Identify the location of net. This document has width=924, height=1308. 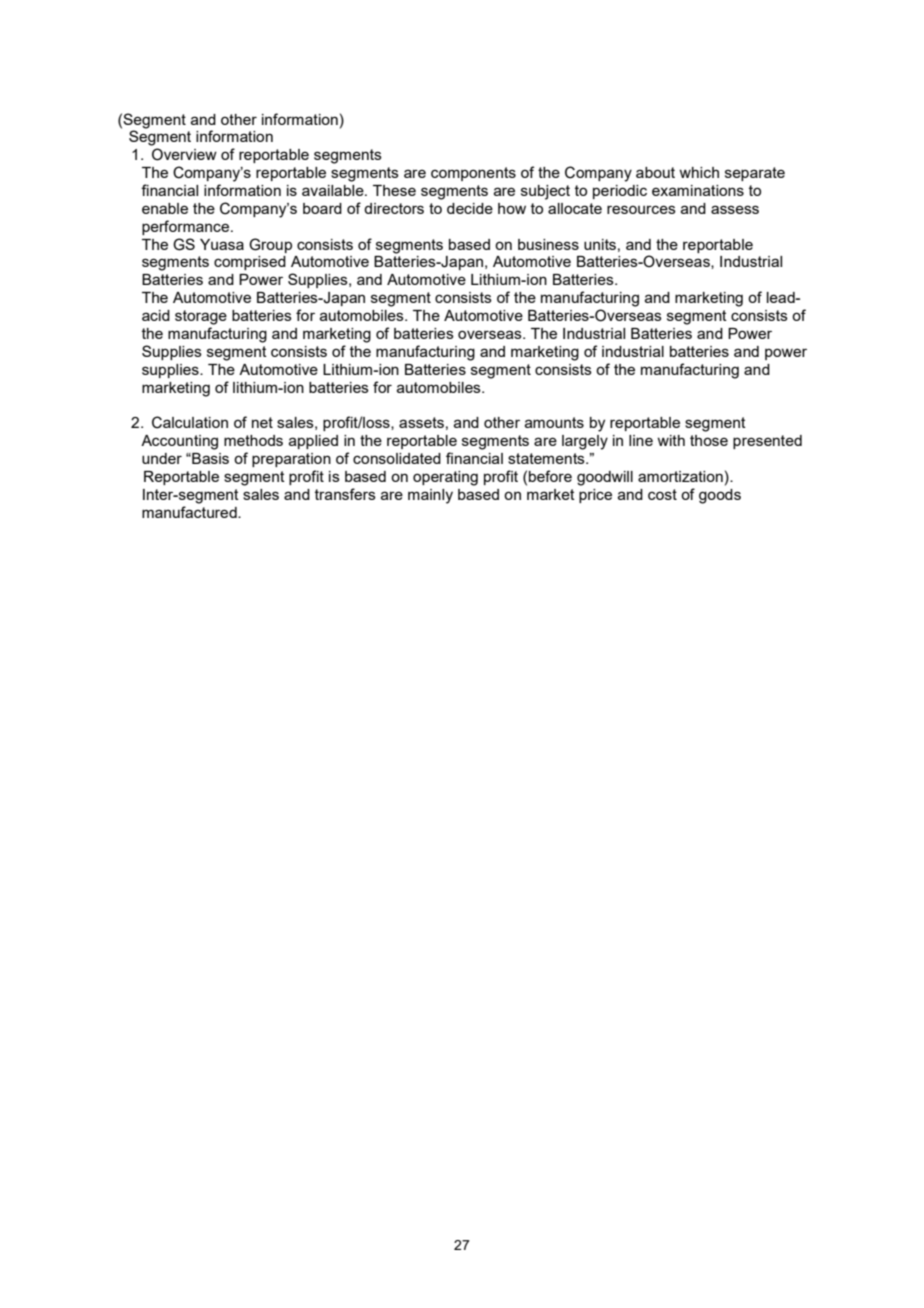
(262, 422).
